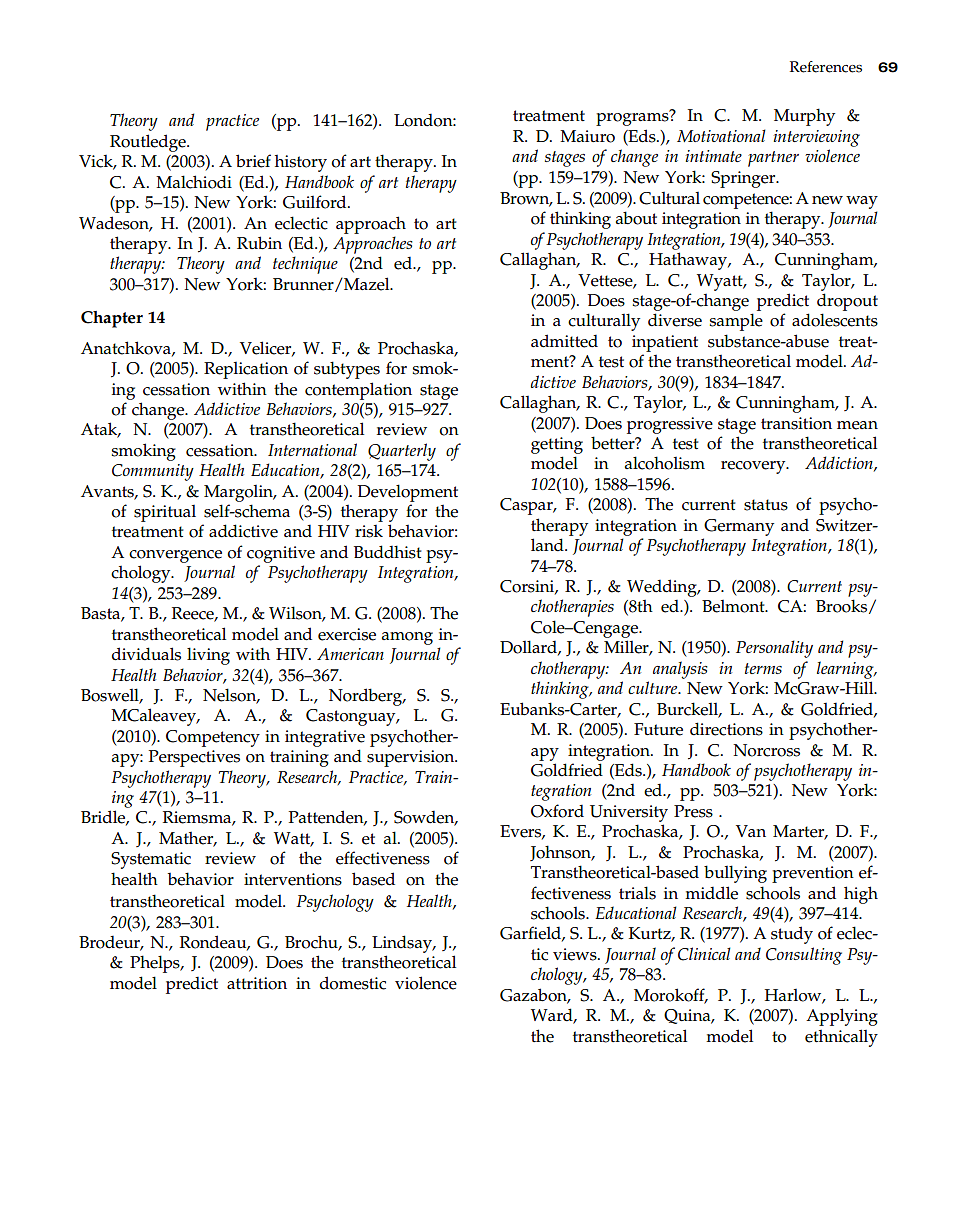 The width and height of the page is (980, 1226). I want to click on attrition, so click(257, 983).
